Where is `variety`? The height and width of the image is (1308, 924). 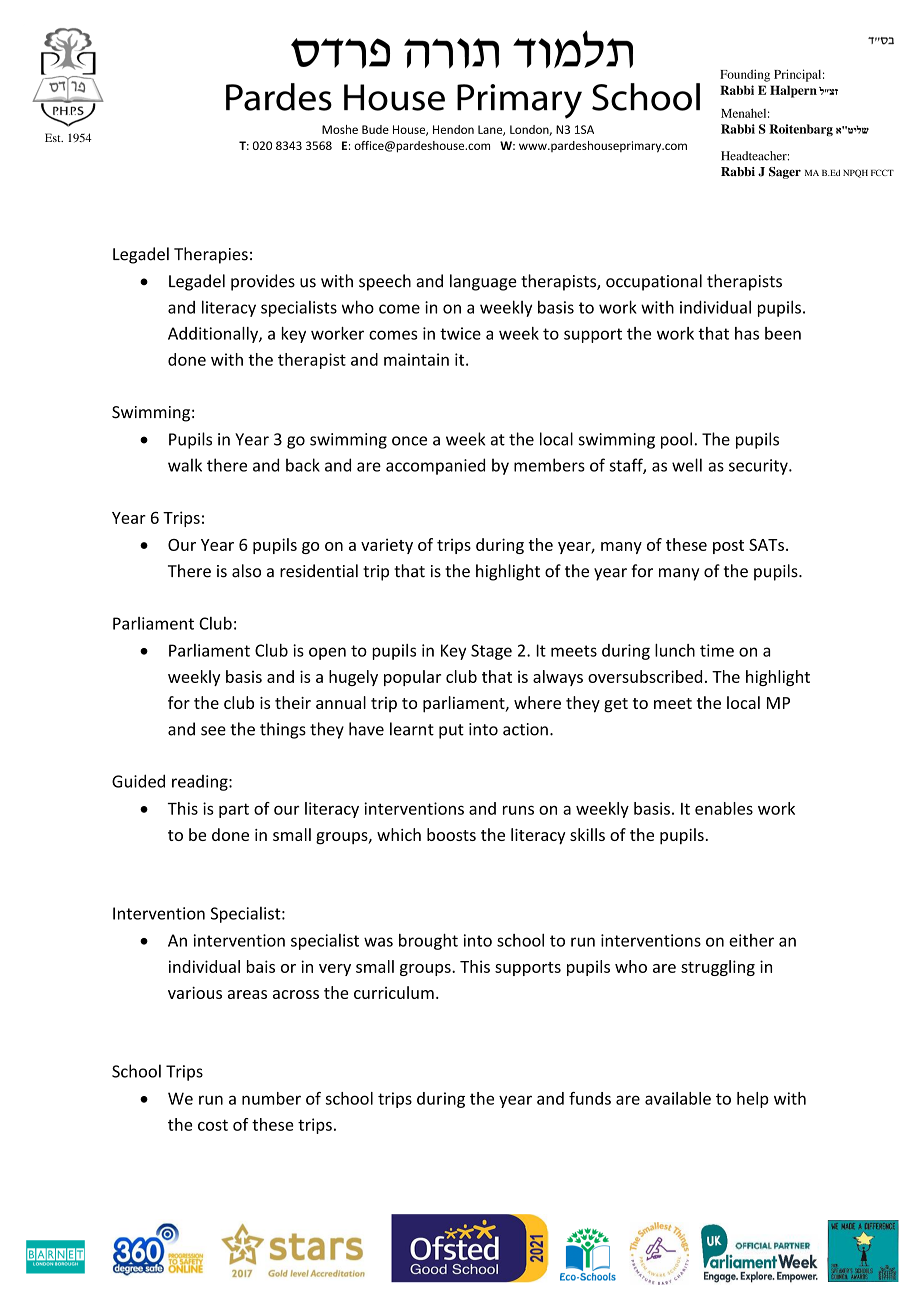
variety is located at coordinates (387, 546).
